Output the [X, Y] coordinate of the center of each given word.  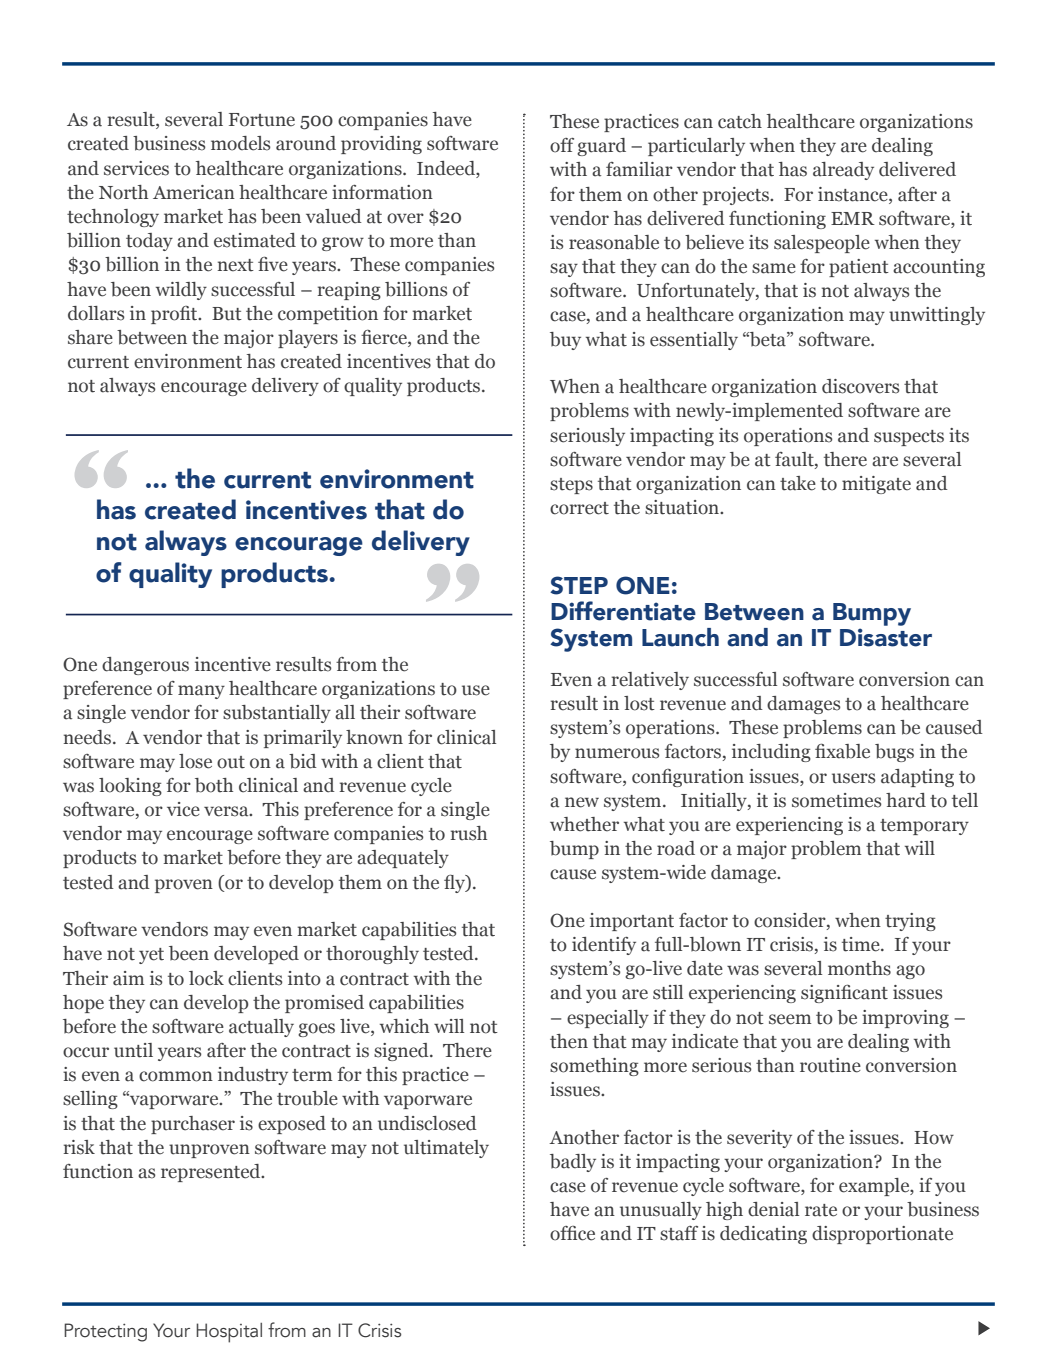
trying [910, 922]
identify [604, 946]
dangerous [145, 666]
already [843, 171]
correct [579, 508]
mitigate [876, 485]
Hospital [229, 1333]
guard [601, 147]
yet [151, 956]
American [194, 192]
